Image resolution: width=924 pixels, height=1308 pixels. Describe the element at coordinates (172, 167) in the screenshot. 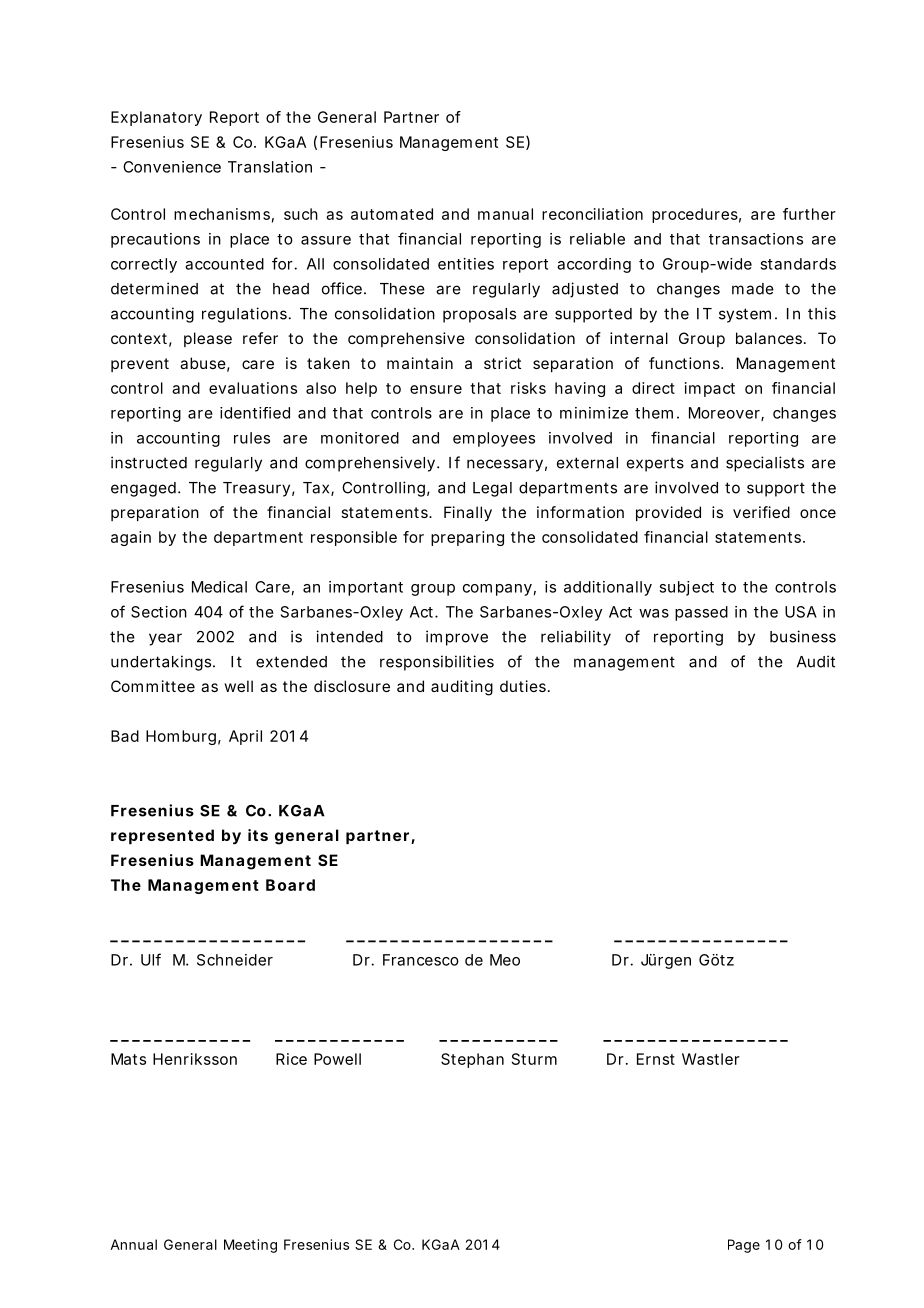

I see `Convenience` at that location.
